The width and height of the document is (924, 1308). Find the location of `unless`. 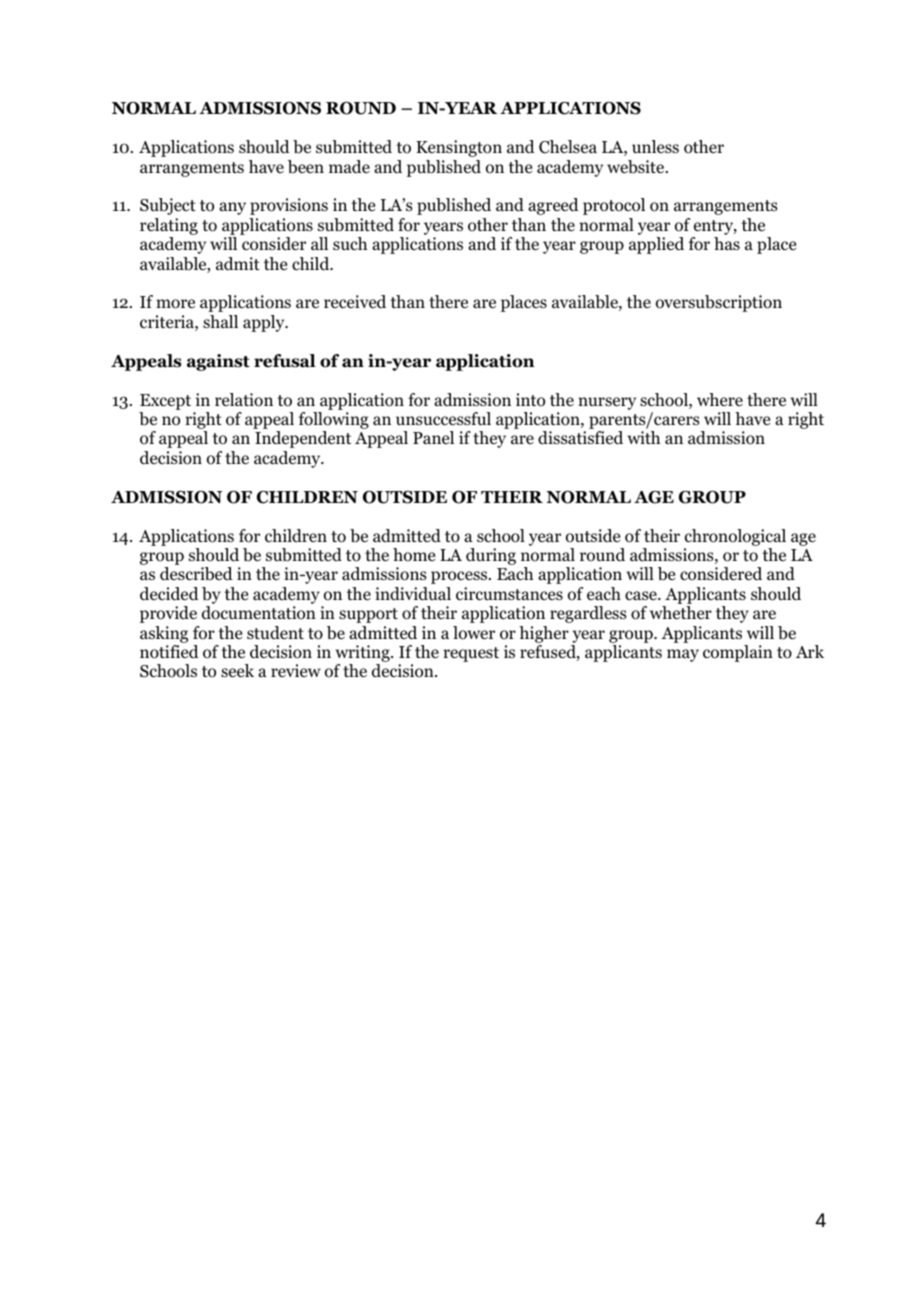

unless is located at coordinates (655, 146).
